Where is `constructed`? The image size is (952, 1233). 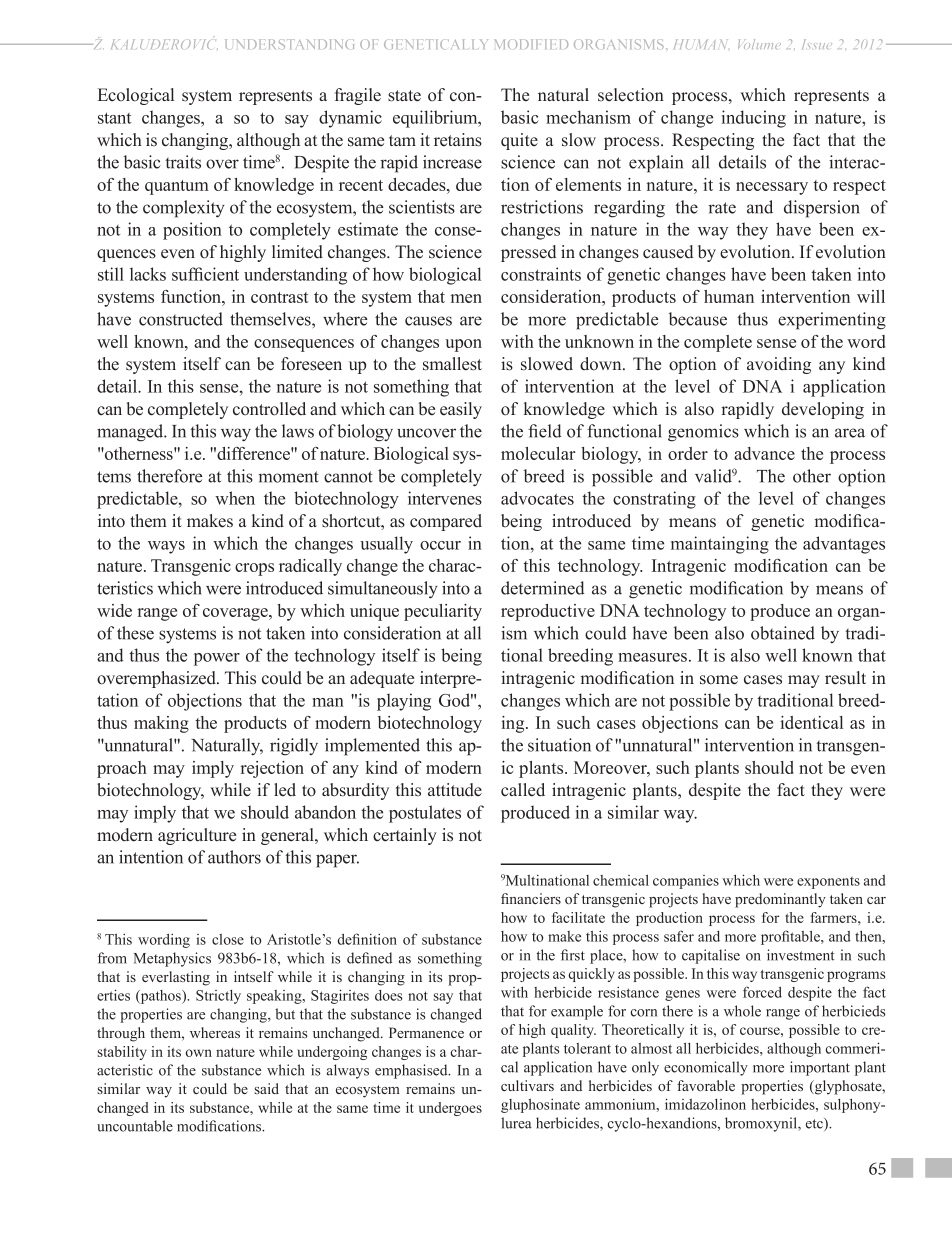
constructed is located at coordinates (181, 319).
